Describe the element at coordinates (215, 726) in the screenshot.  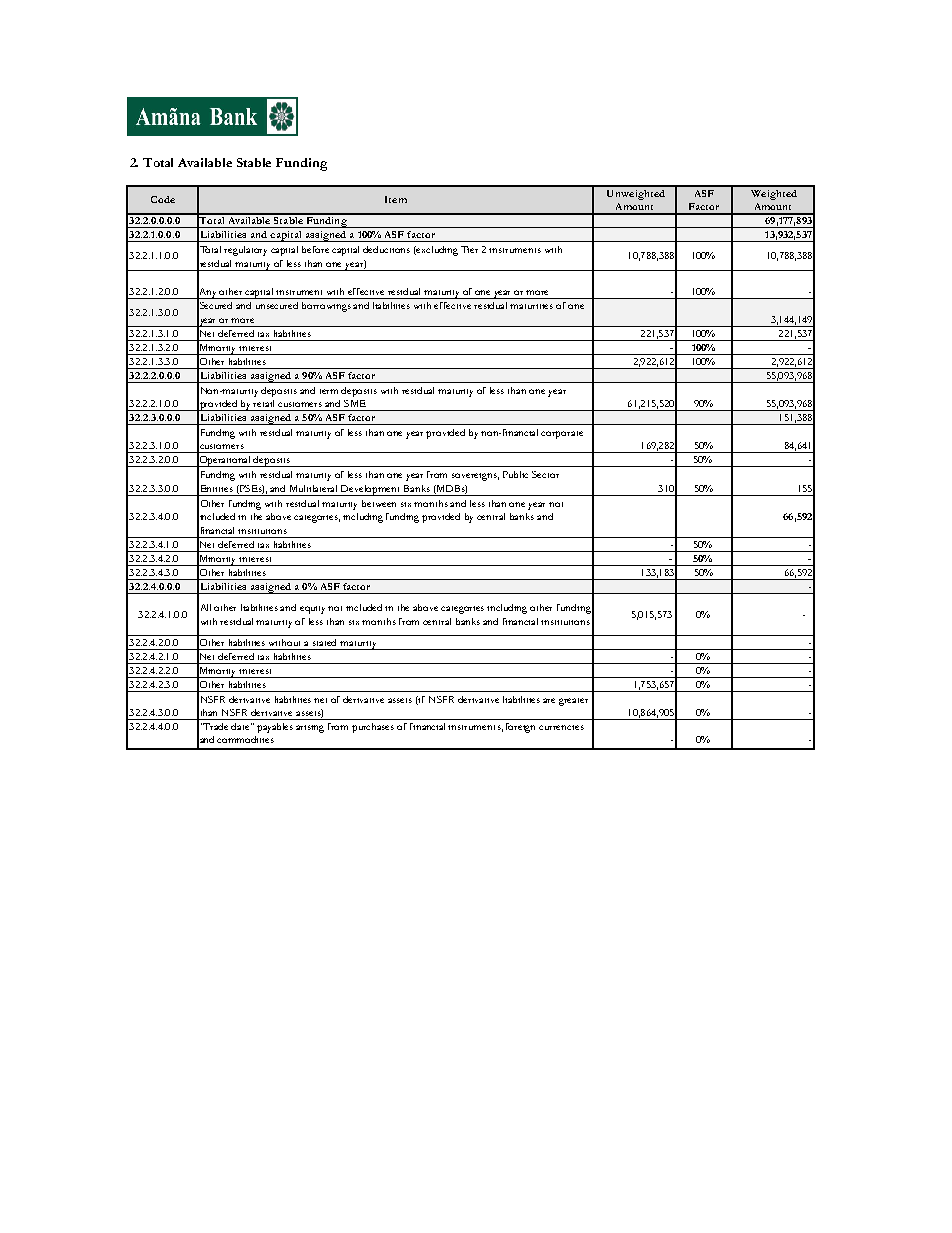
I see `Trade` at that location.
